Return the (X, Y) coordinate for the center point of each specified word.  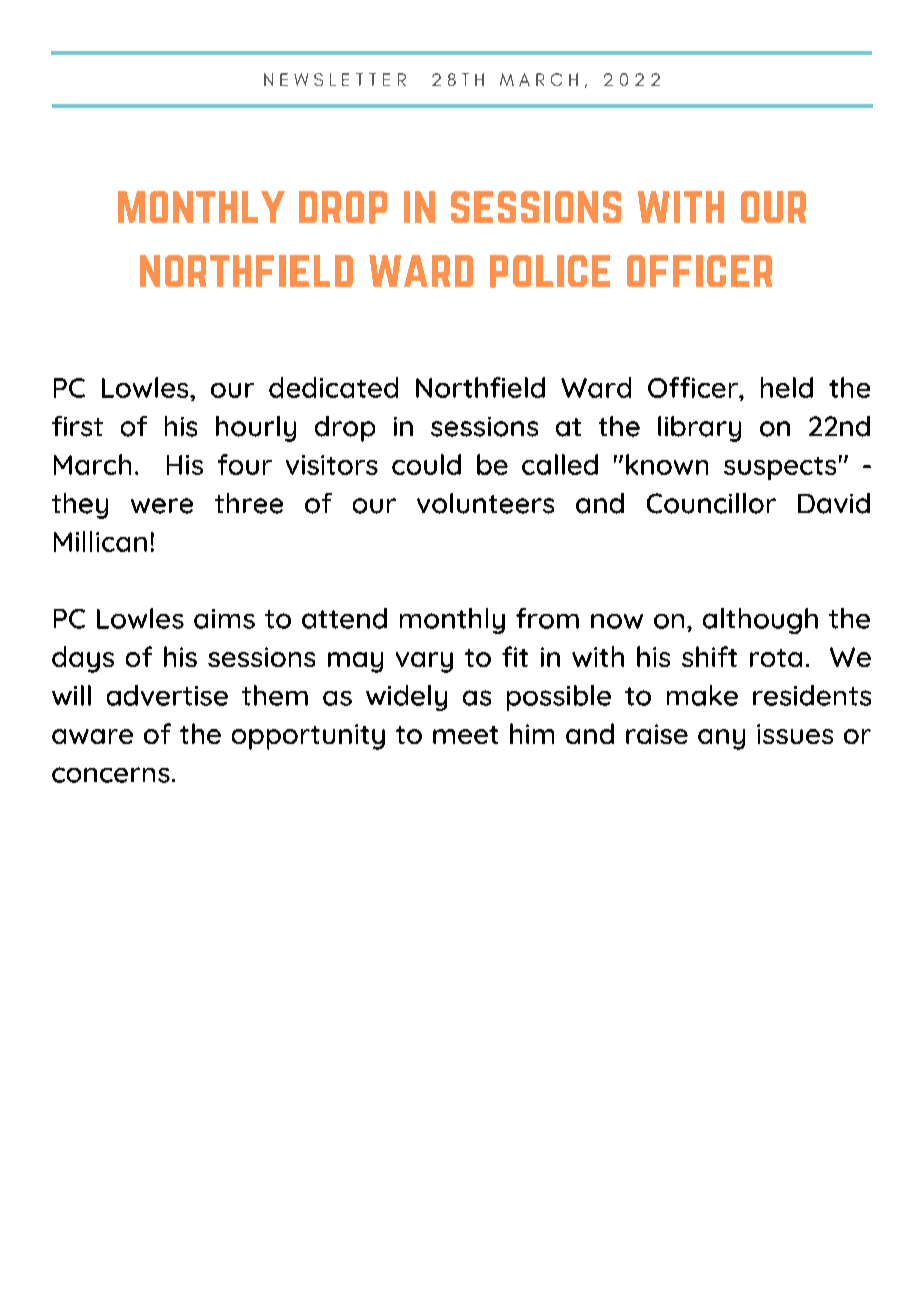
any (721, 739)
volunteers (485, 503)
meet (465, 735)
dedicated (333, 387)
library (699, 429)
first (77, 426)
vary (424, 662)
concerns (111, 775)
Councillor (711, 503)
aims (224, 619)
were (162, 506)
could (426, 464)
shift (709, 656)
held (787, 387)
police (550, 271)
